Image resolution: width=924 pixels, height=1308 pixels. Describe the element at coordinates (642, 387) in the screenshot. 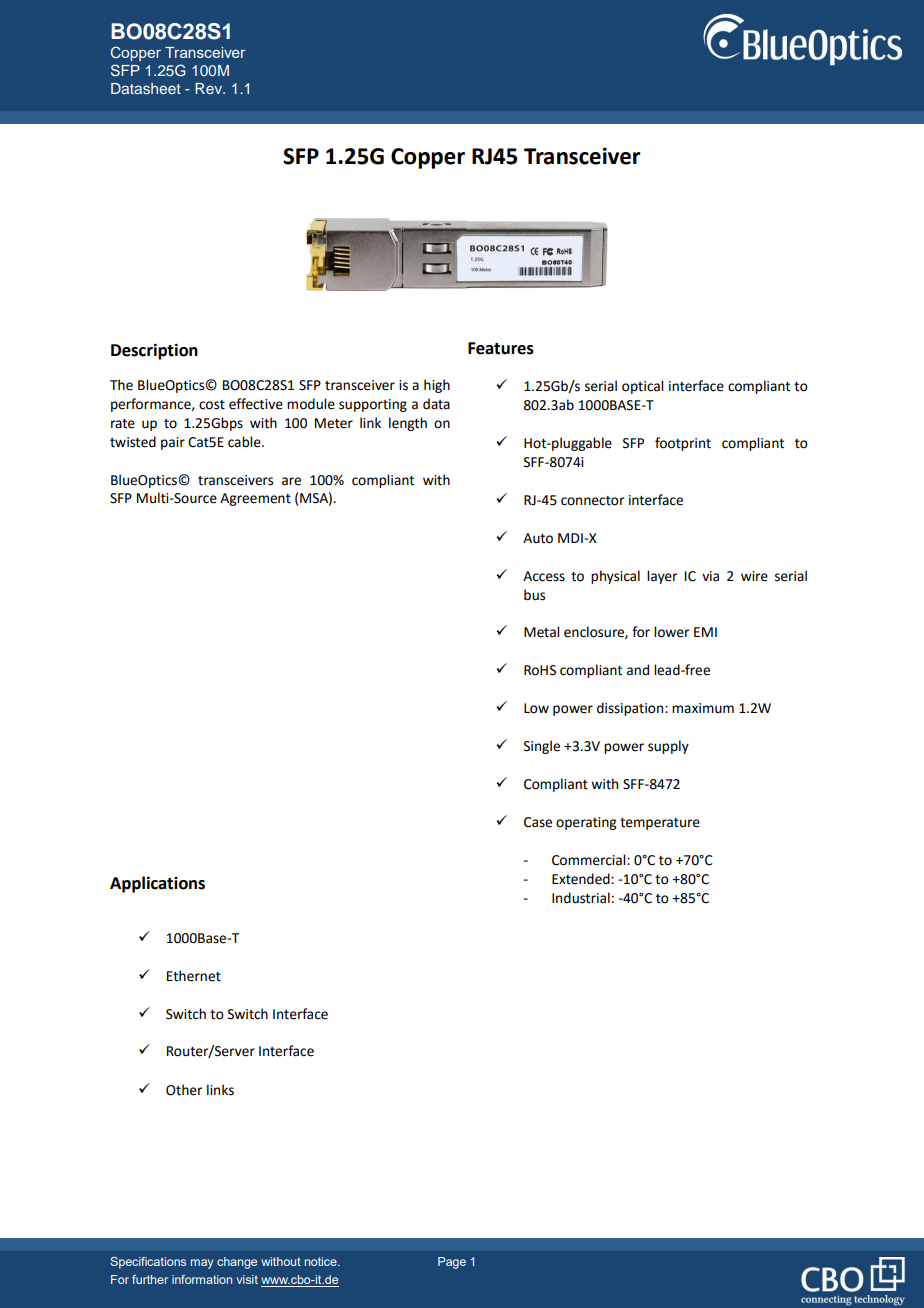

I see `optical` at that location.
